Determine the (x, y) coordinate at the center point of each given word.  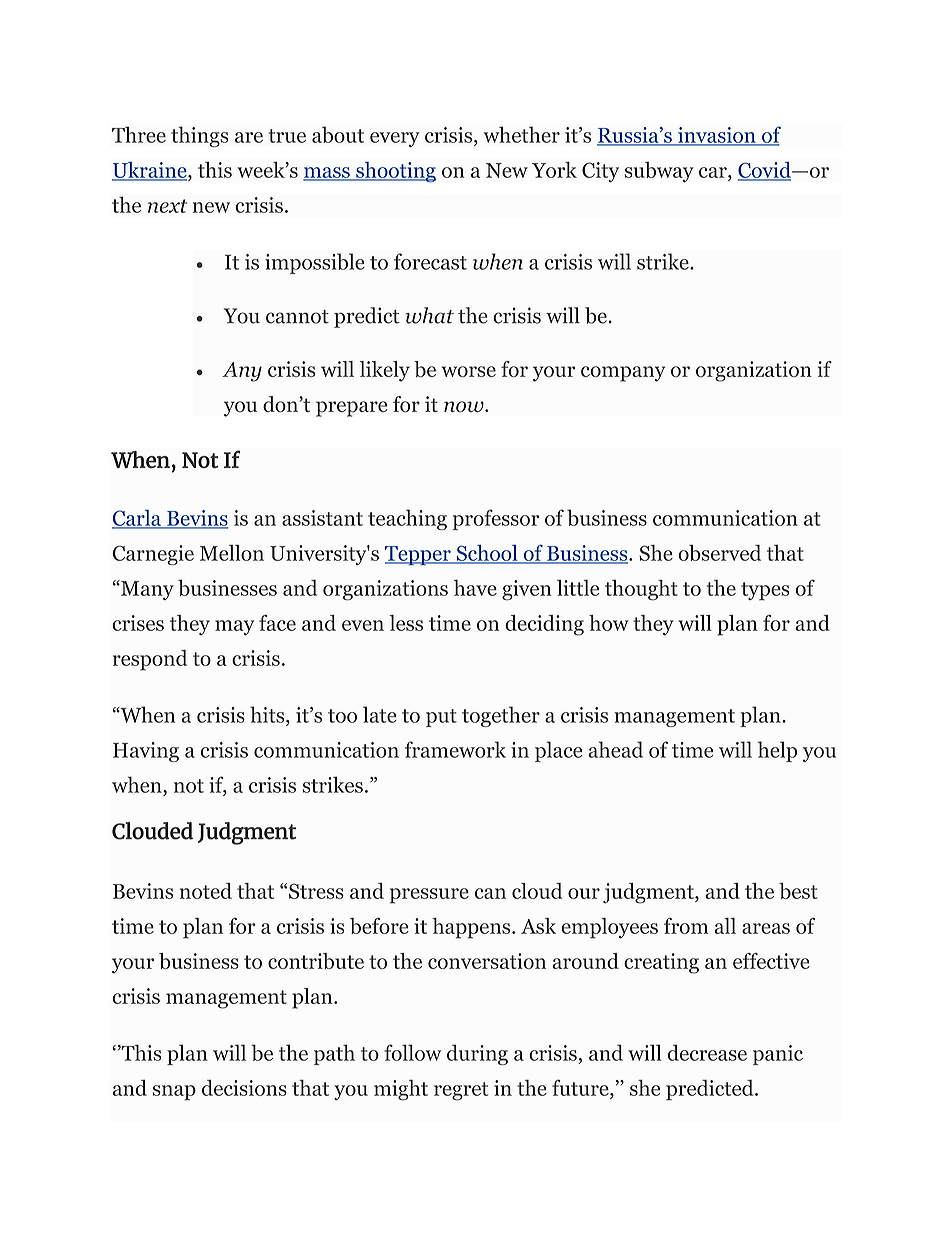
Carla (137, 518)
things (199, 136)
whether (521, 134)
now (465, 407)
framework (455, 749)
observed (719, 552)
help (777, 751)
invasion (717, 136)
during (477, 1054)
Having (146, 752)
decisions (244, 1087)
